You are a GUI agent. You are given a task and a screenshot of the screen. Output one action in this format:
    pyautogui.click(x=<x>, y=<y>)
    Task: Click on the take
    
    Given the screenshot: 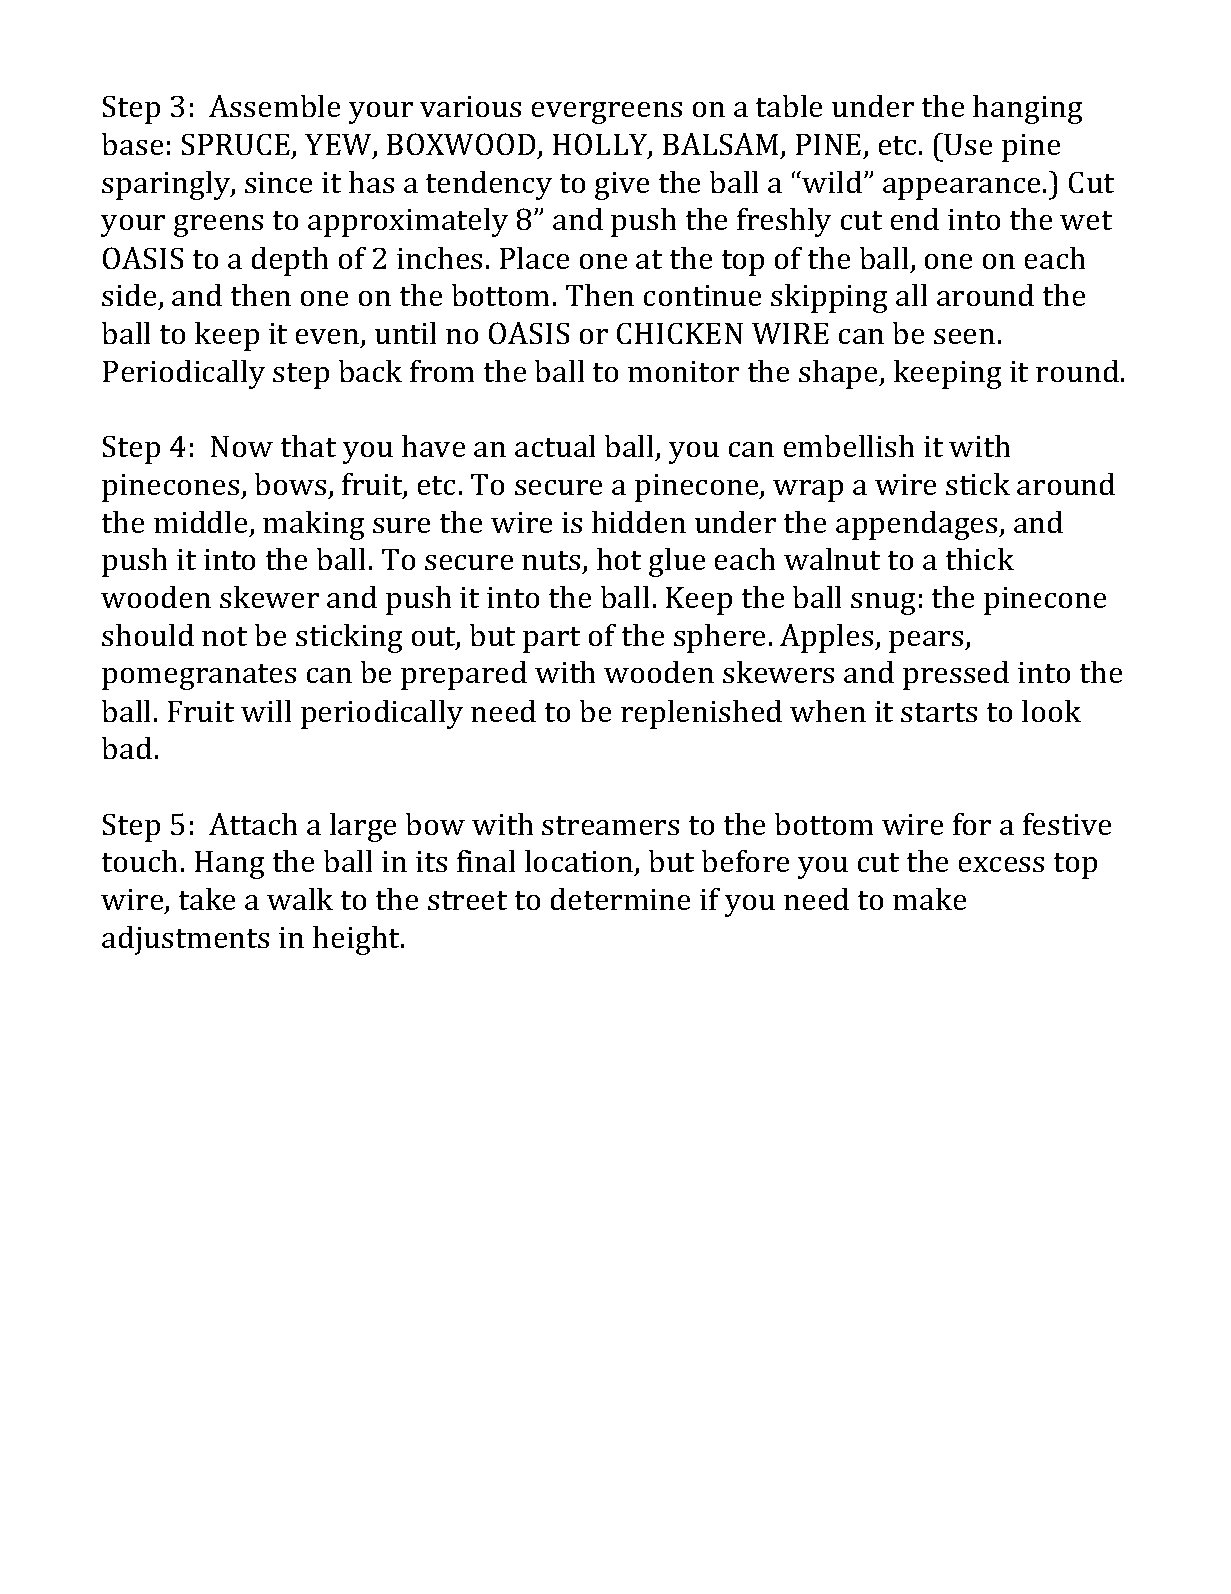 What is the action you would take?
    pyautogui.click(x=207, y=899)
